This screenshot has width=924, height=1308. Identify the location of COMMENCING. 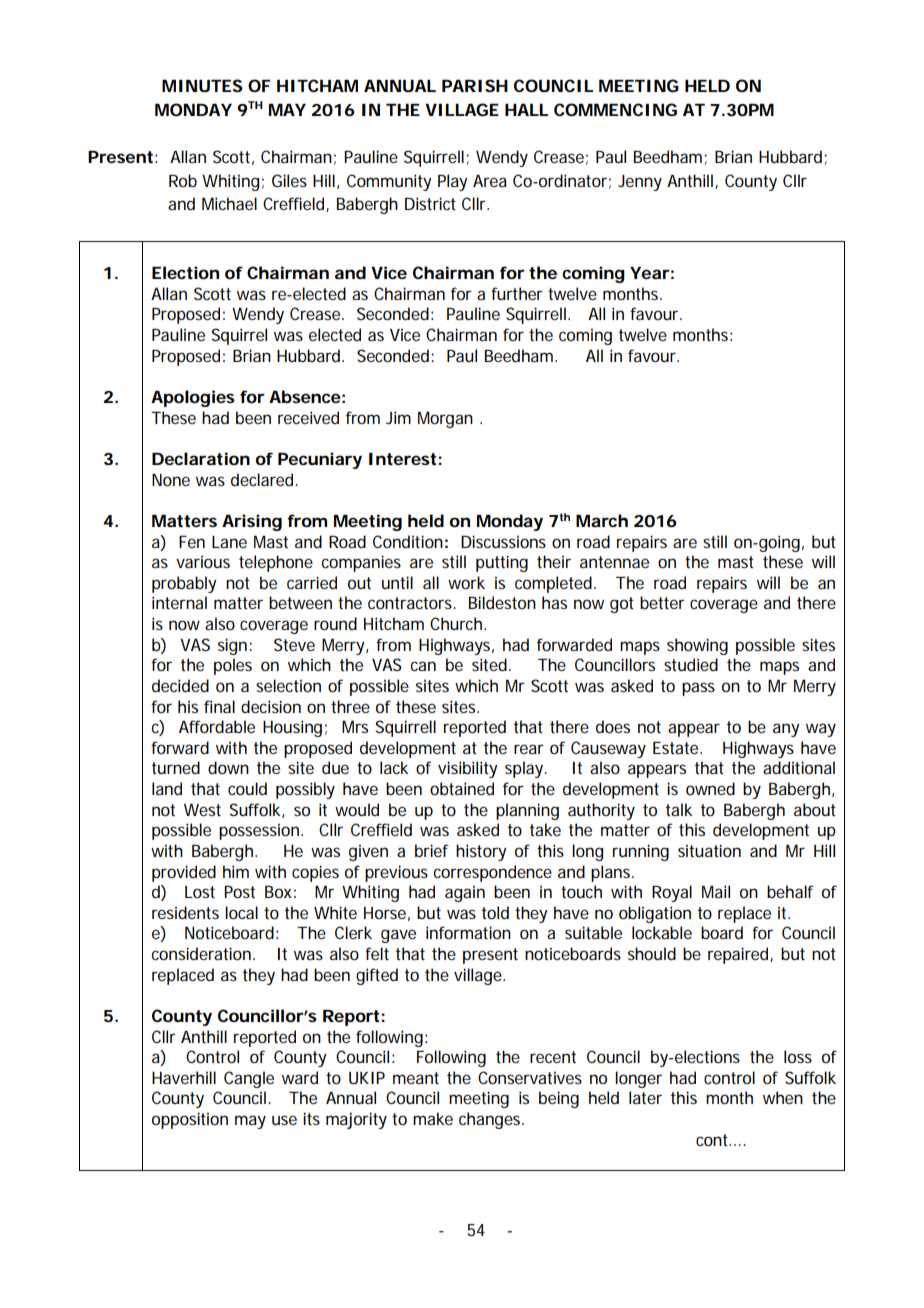
(615, 109).
